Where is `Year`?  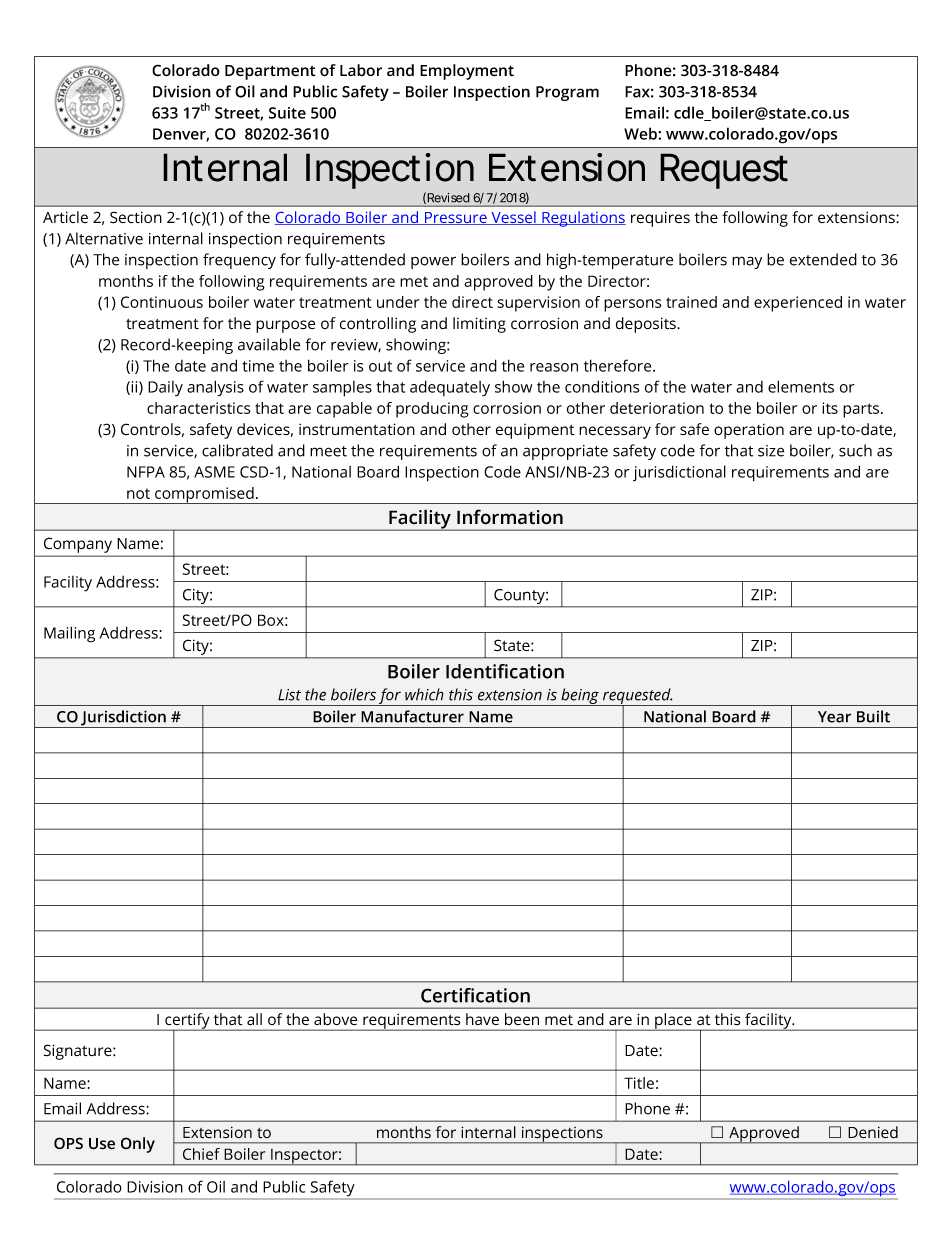 Year is located at coordinates (834, 717).
